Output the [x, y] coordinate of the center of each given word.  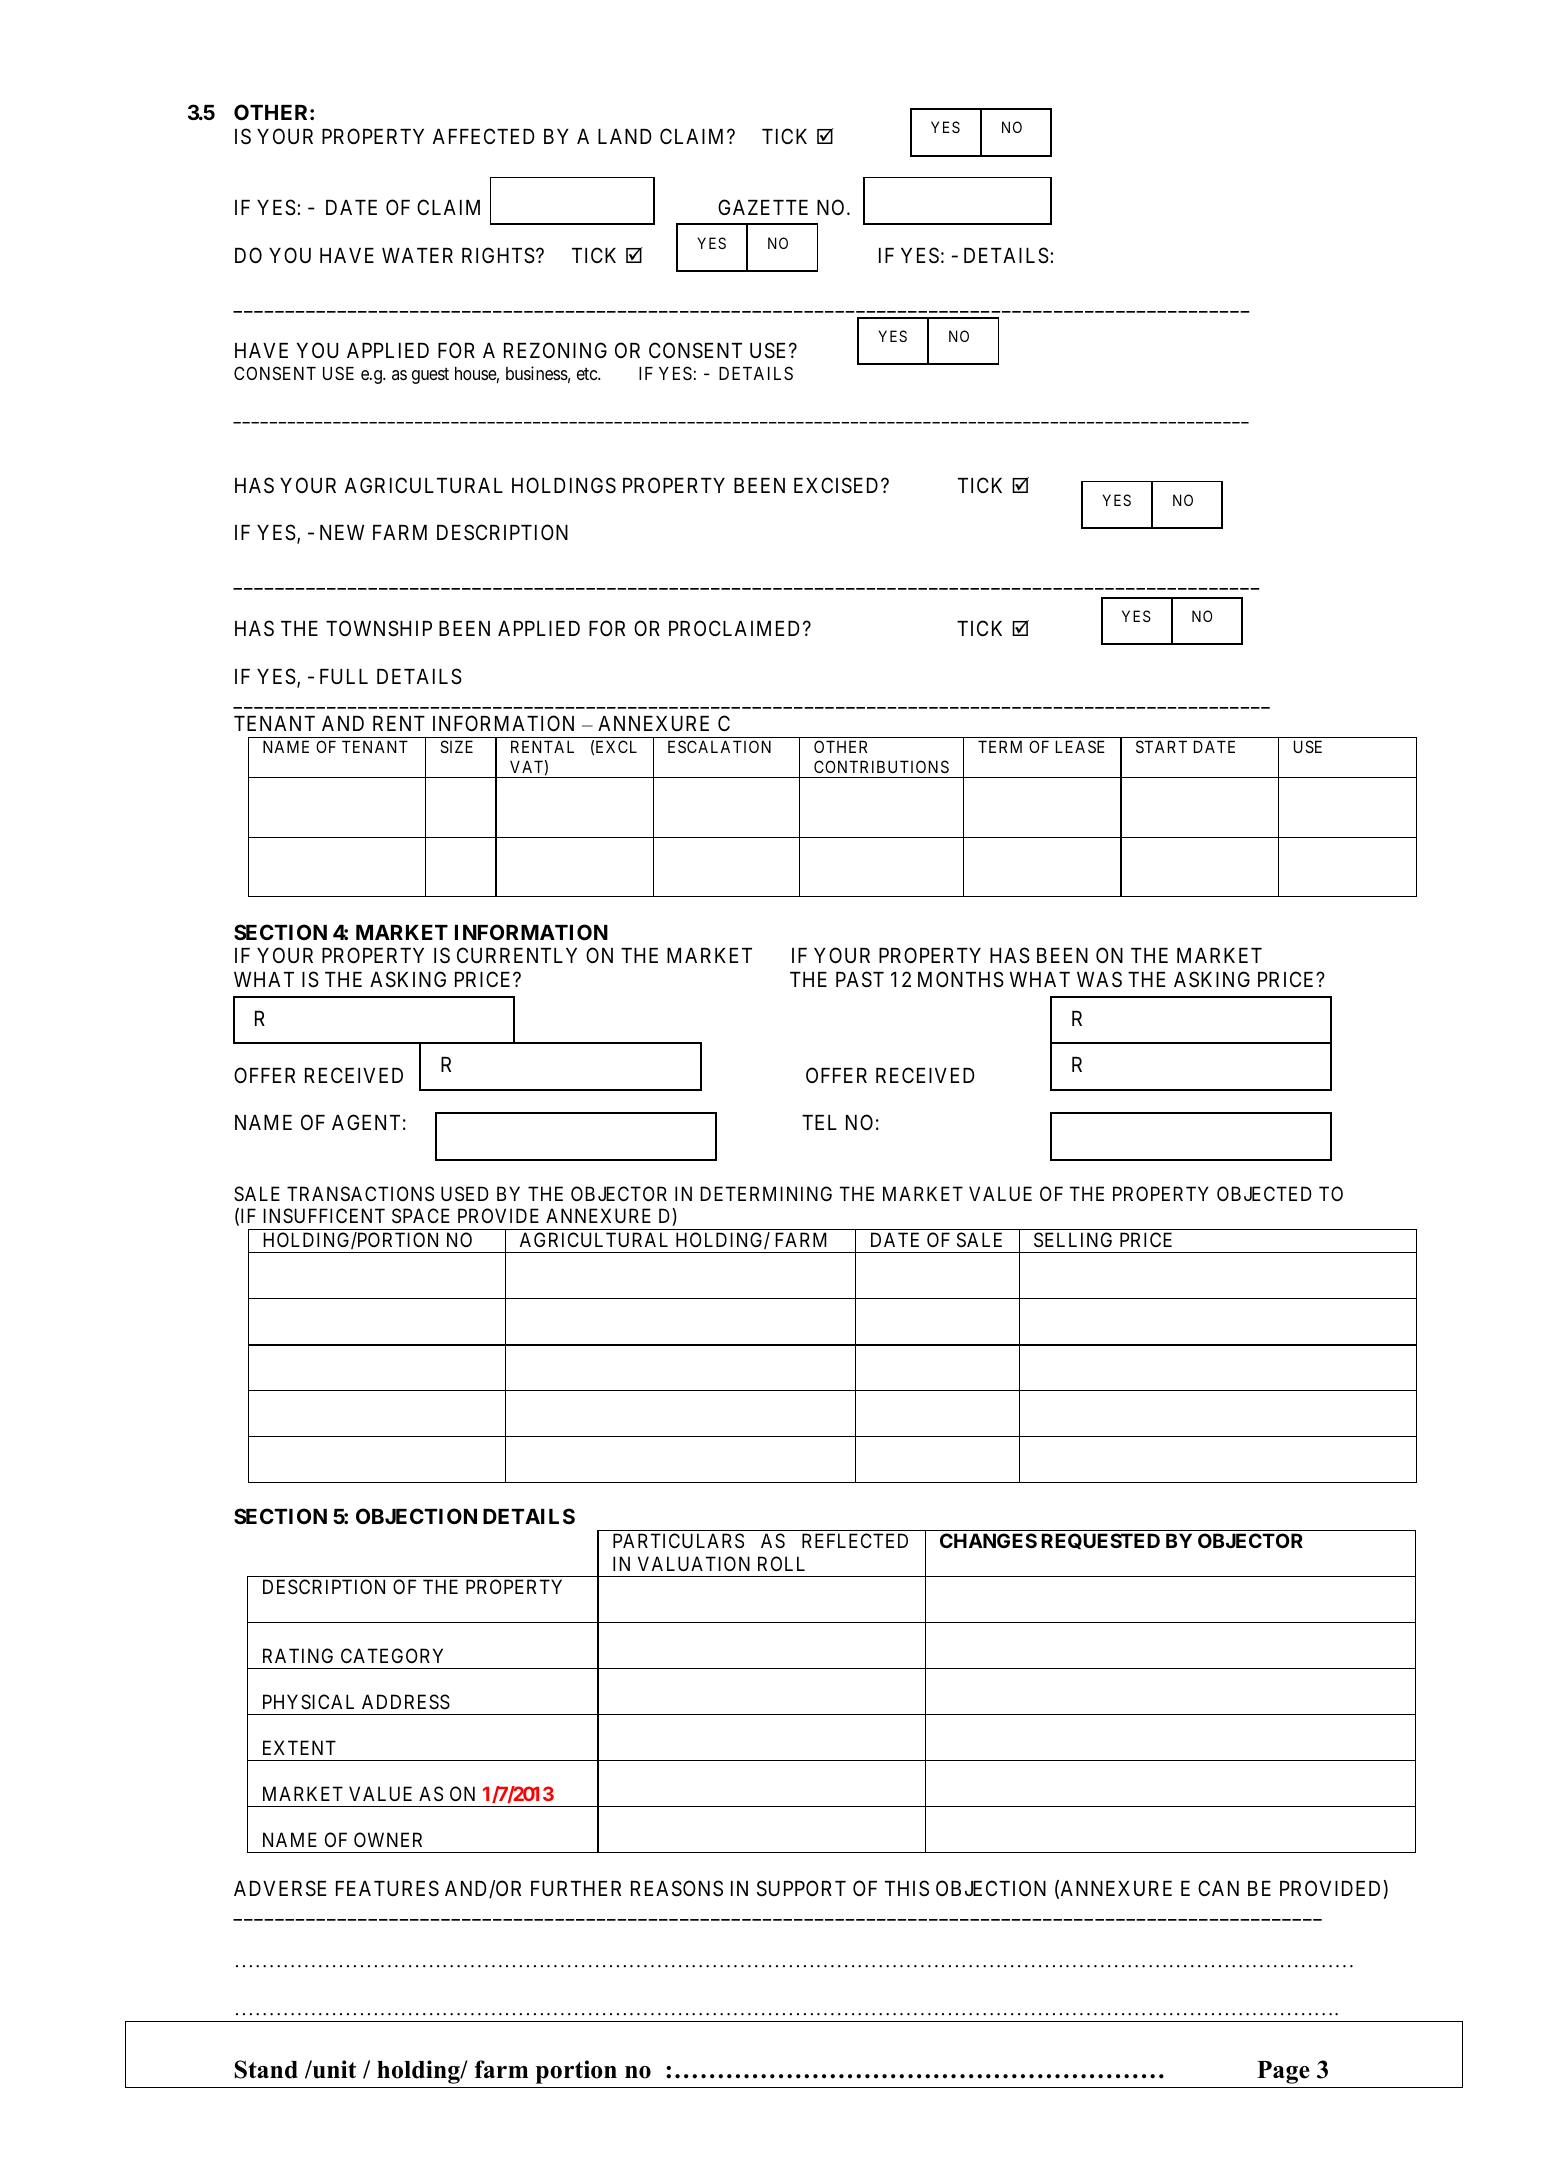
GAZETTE [763, 207]
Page [1283, 2072]
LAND [625, 136]
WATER [417, 255]
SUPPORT [801, 1888]
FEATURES [387, 1888]
